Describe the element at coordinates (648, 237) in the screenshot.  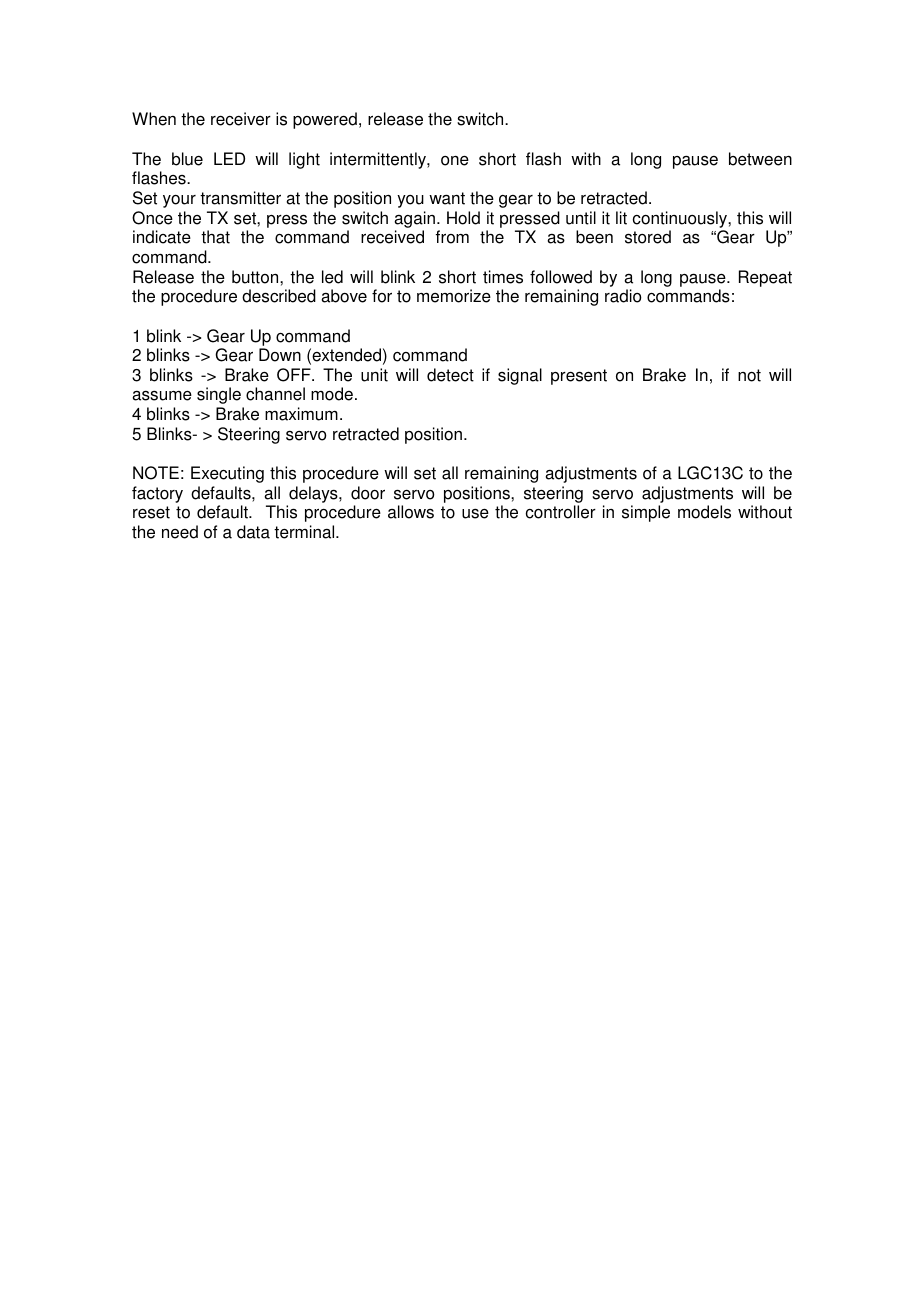
I see `stored` at that location.
